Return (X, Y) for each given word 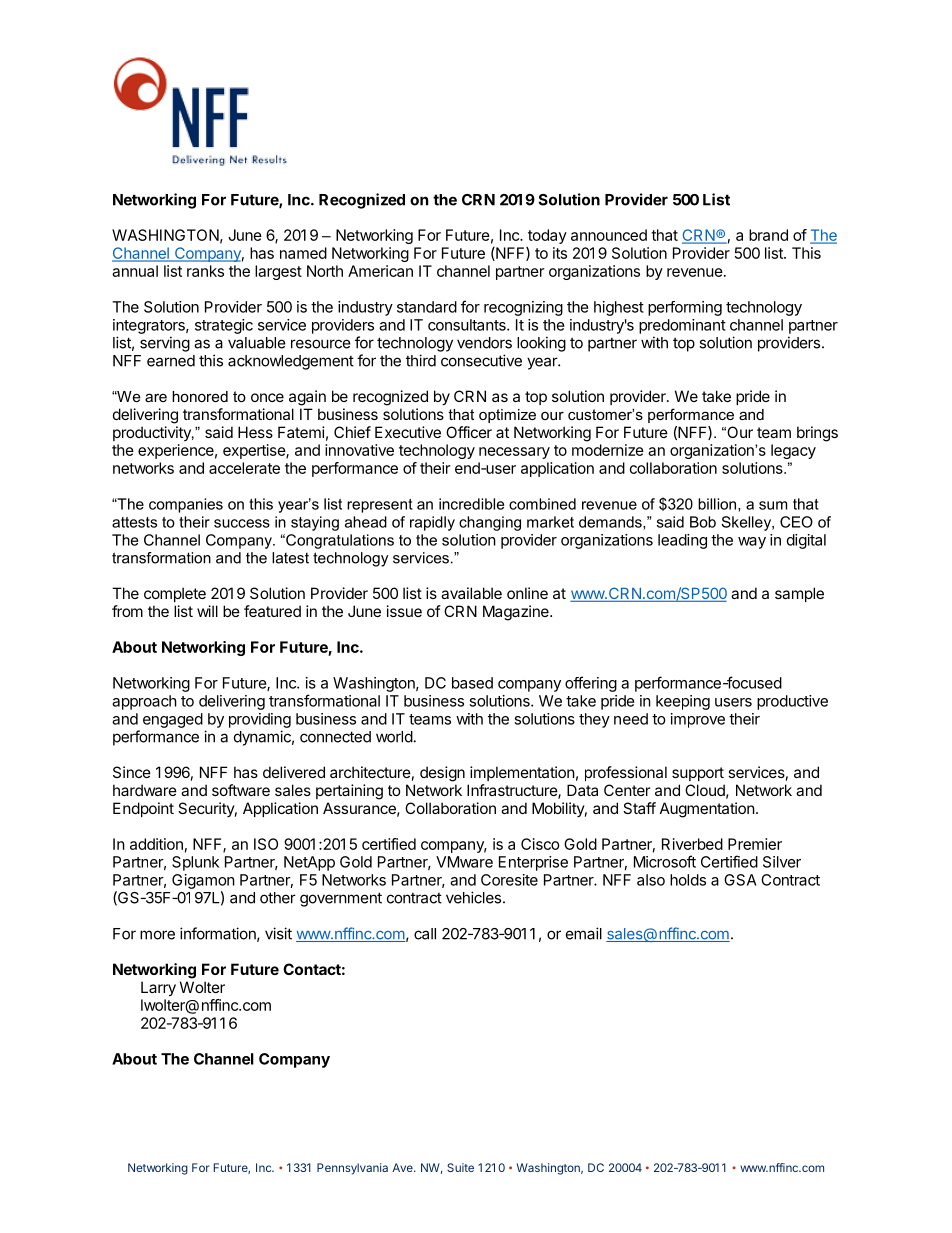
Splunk (195, 863)
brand (768, 235)
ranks (205, 271)
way (752, 543)
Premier (755, 844)
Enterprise (533, 863)
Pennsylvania (352, 1169)
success (242, 523)
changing (490, 523)
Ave (403, 1167)
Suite (460, 1167)
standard (427, 307)
